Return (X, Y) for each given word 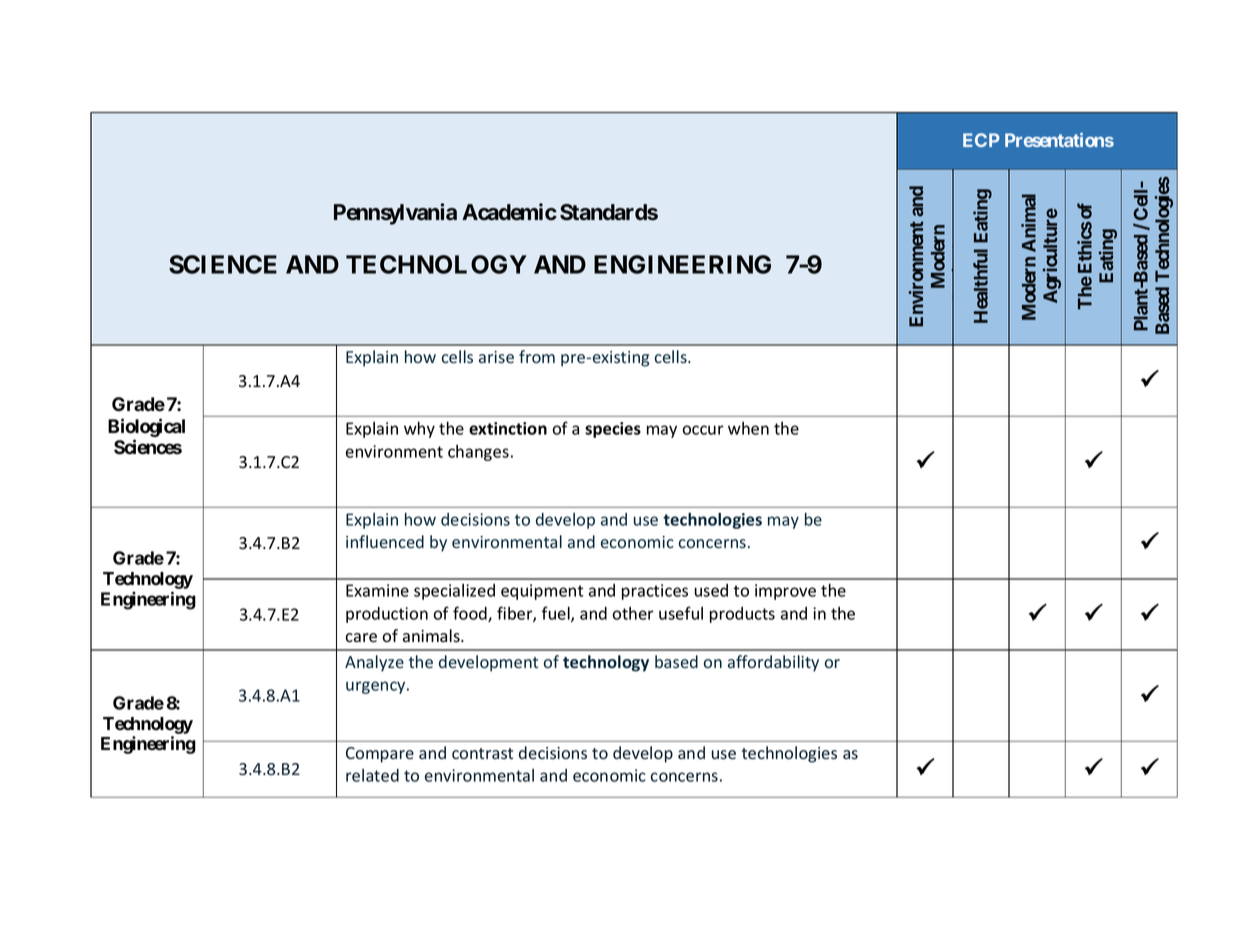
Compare (380, 755)
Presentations (1059, 140)
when (748, 428)
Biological (146, 427)
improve (785, 592)
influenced (385, 541)
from (537, 356)
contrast (482, 753)
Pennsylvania (395, 214)
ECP (981, 140)
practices (655, 592)
